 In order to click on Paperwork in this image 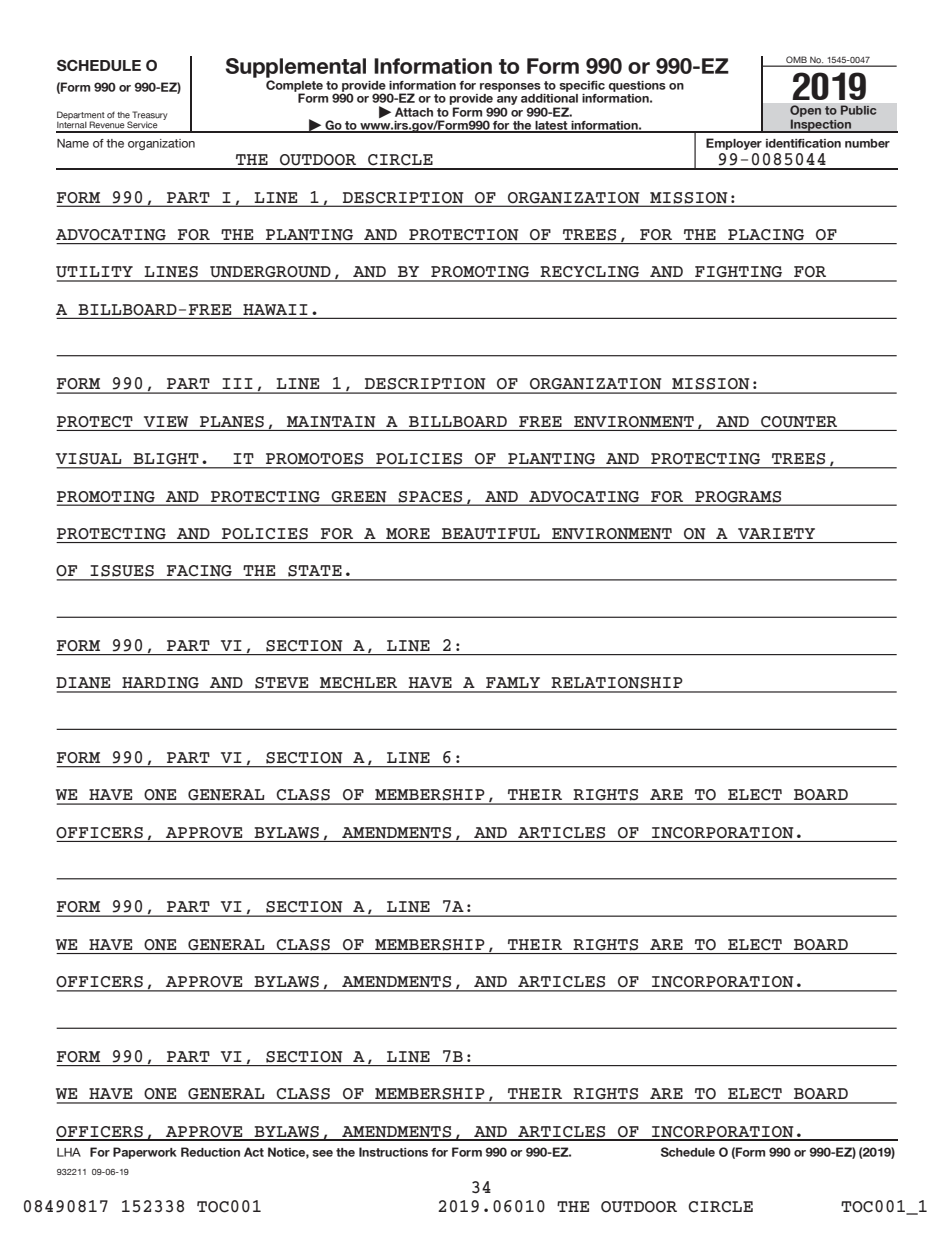, I will do `click(145, 1153)`.
